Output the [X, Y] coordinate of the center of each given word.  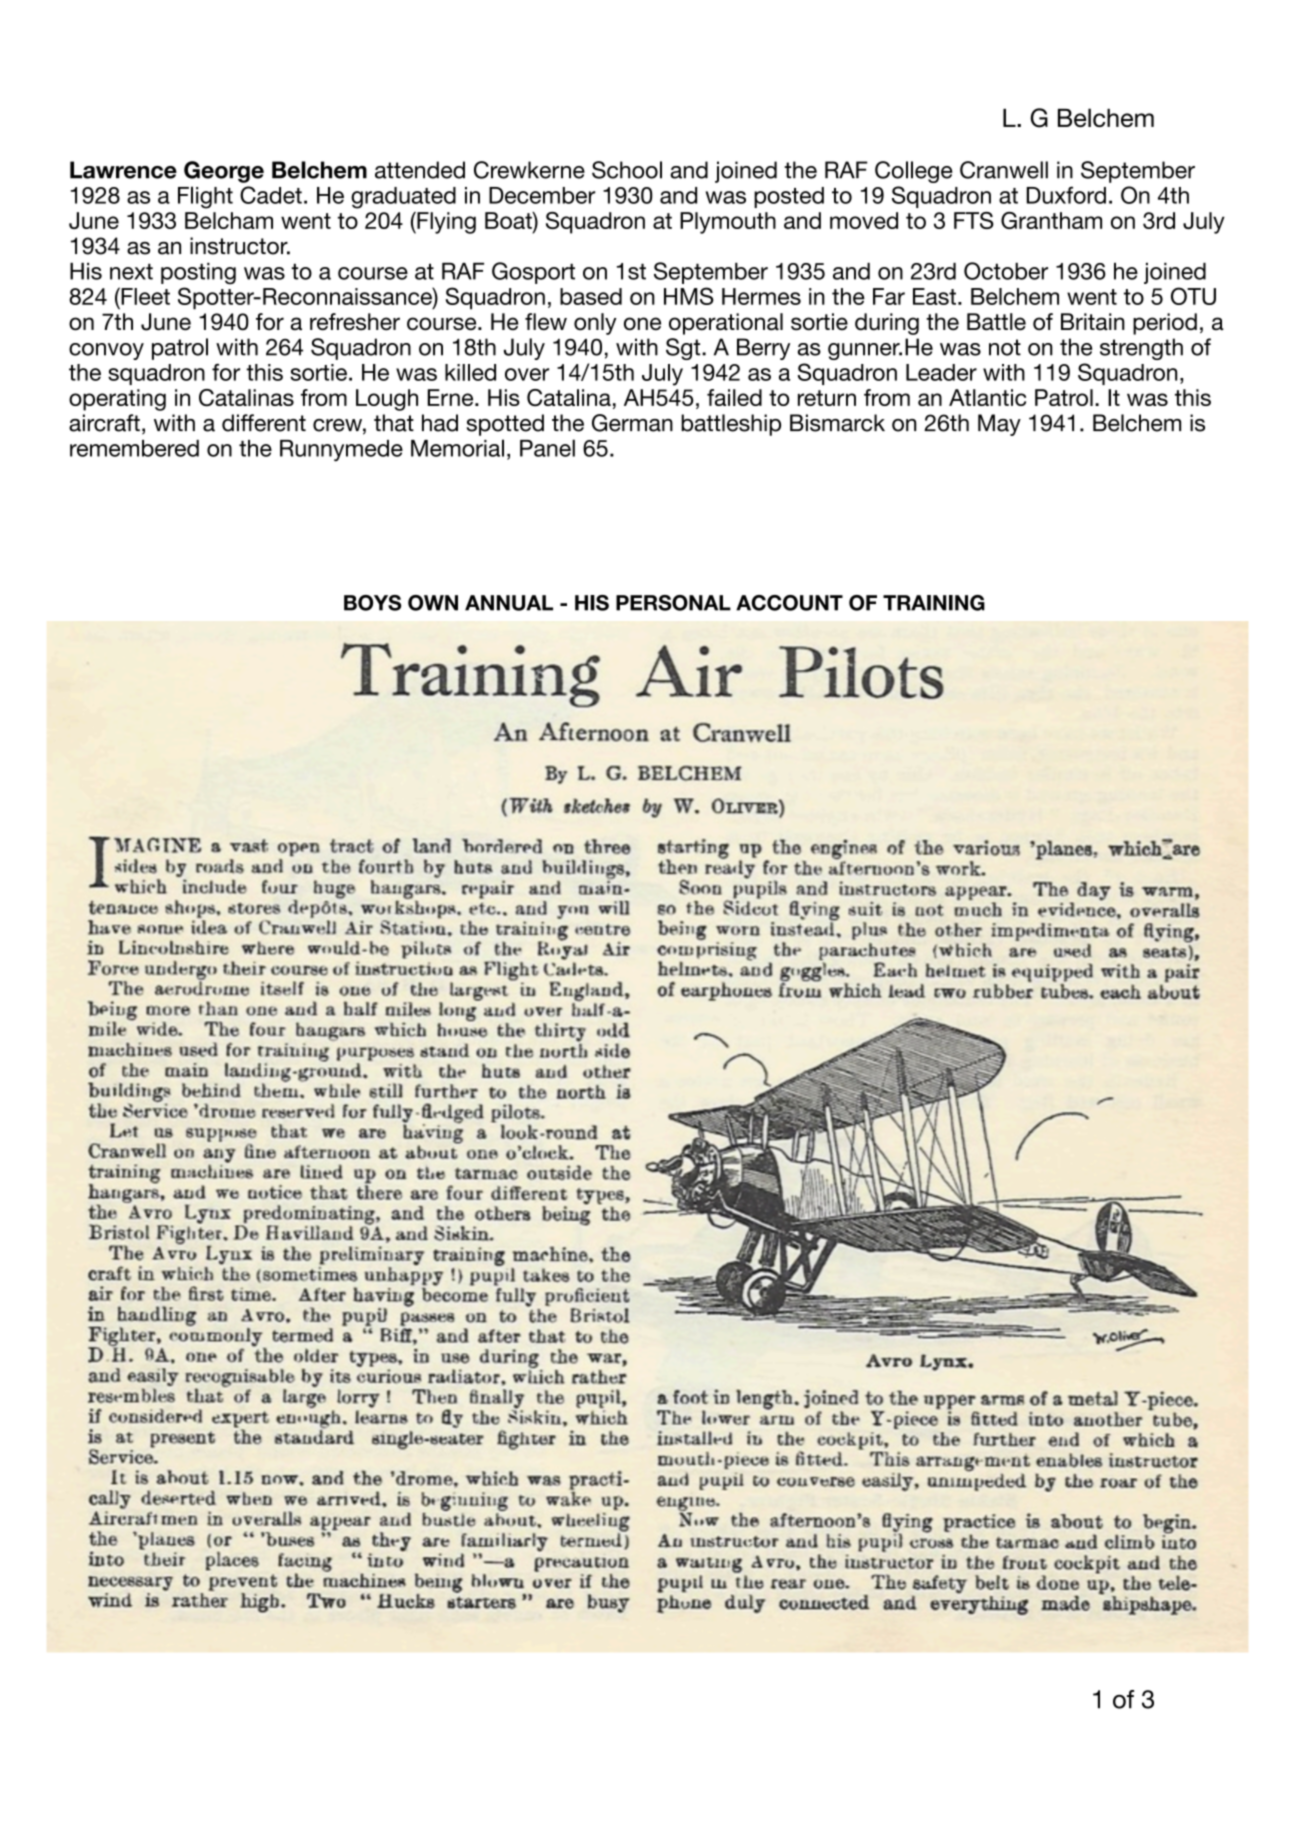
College [914, 172]
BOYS [372, 603]
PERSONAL [673, 603]
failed [734, 397]
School [627, 170]
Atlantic [987, 397]
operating [117, 400]
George [224, 172]
